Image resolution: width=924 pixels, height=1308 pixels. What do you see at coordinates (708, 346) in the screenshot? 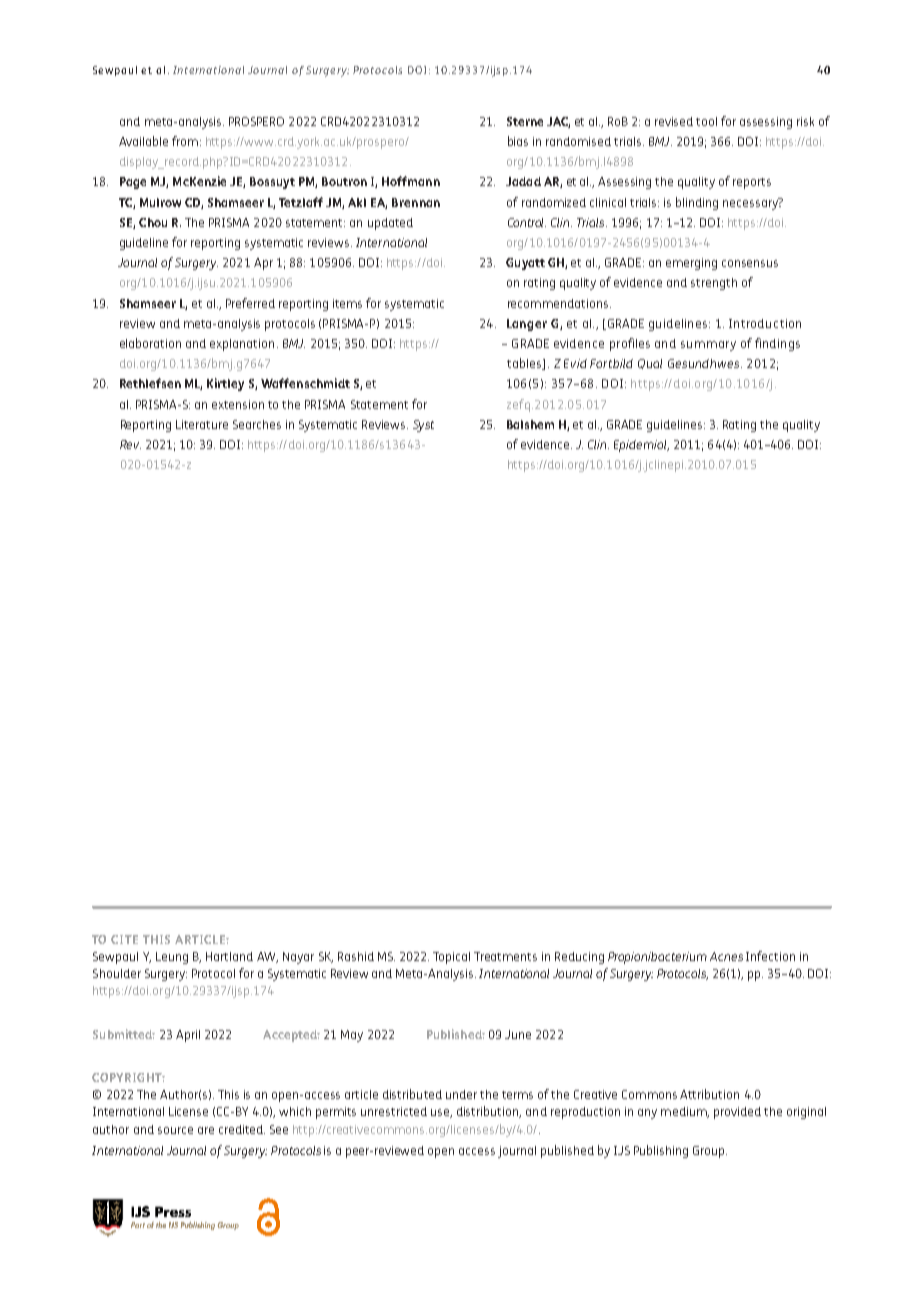
I see `summary` at bounding box center [708, 346].
